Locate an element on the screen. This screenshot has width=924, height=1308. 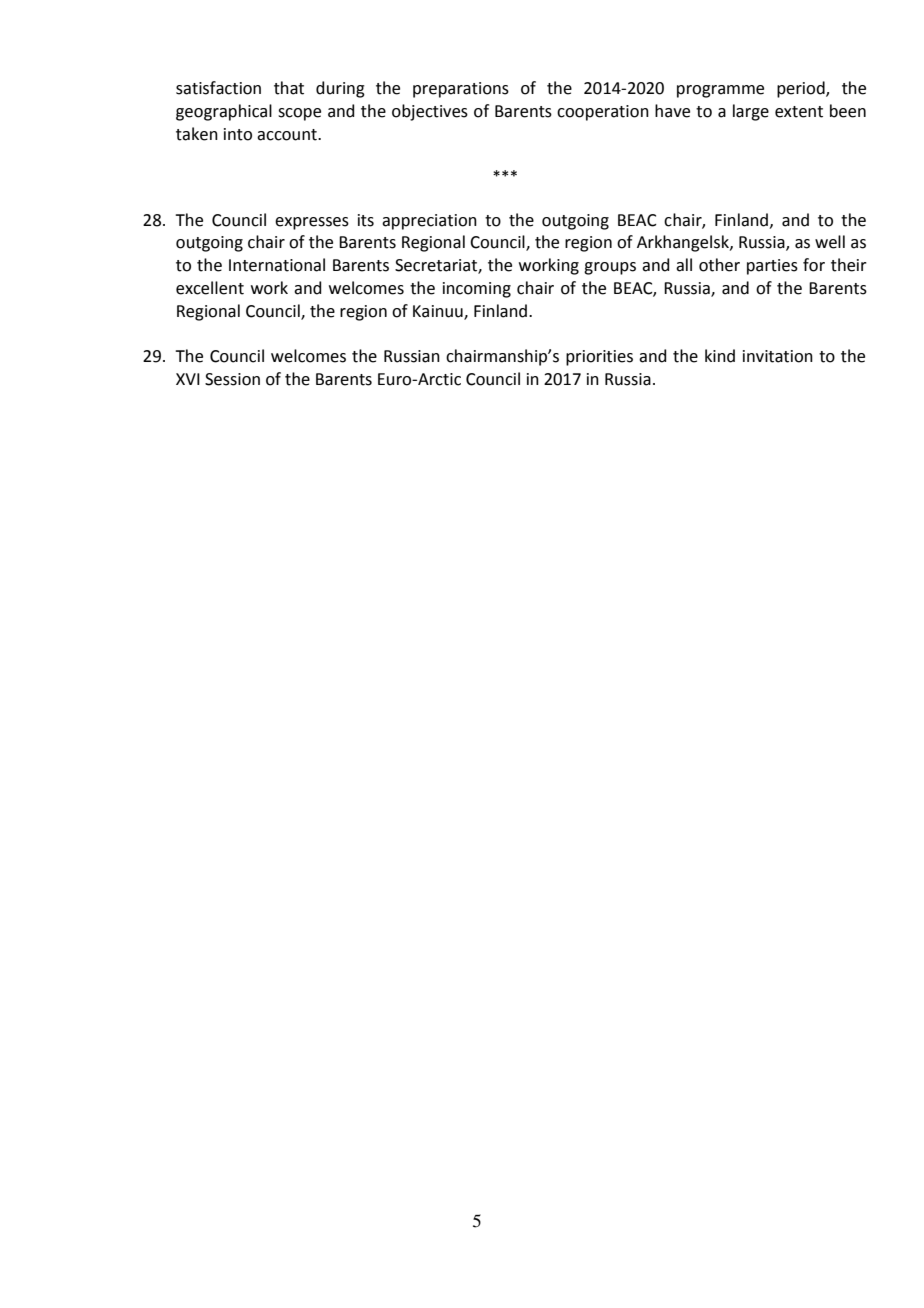
priorities is located at coordinates (599, 358).
